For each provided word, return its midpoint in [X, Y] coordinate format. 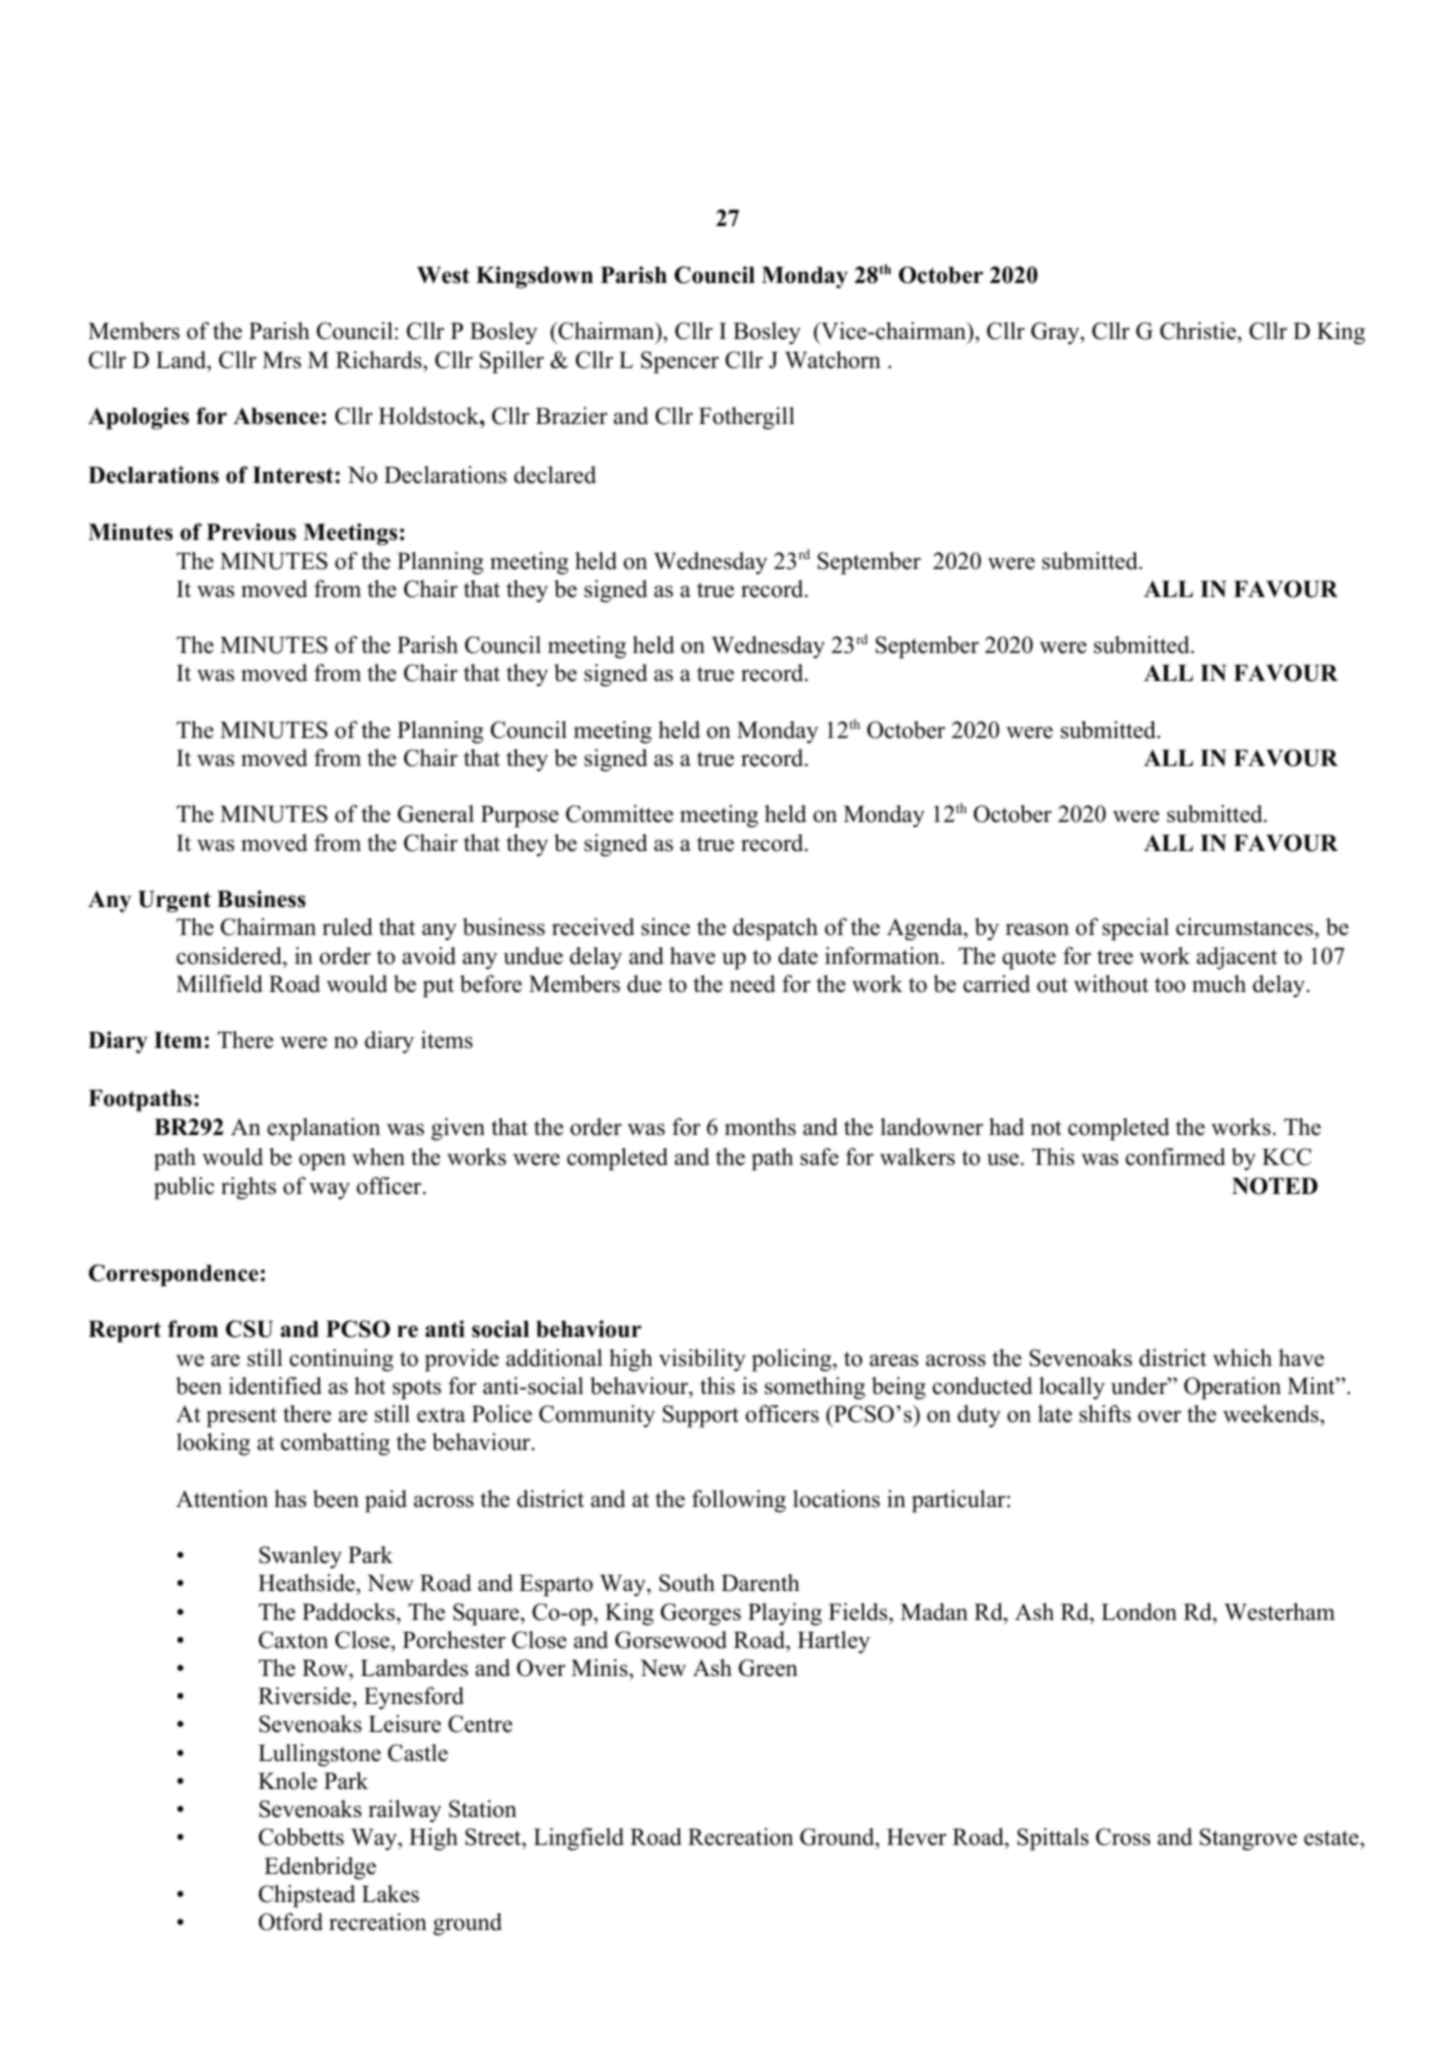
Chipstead [307, 1896]
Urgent [174, 902]
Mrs [282, 360]
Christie [1199, 332]
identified [275, 1386]
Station [483, 1809]
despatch [775, 929]
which [1242, 1358]
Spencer [680, 362]
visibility [702, 1360]
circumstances [1244, 927]
